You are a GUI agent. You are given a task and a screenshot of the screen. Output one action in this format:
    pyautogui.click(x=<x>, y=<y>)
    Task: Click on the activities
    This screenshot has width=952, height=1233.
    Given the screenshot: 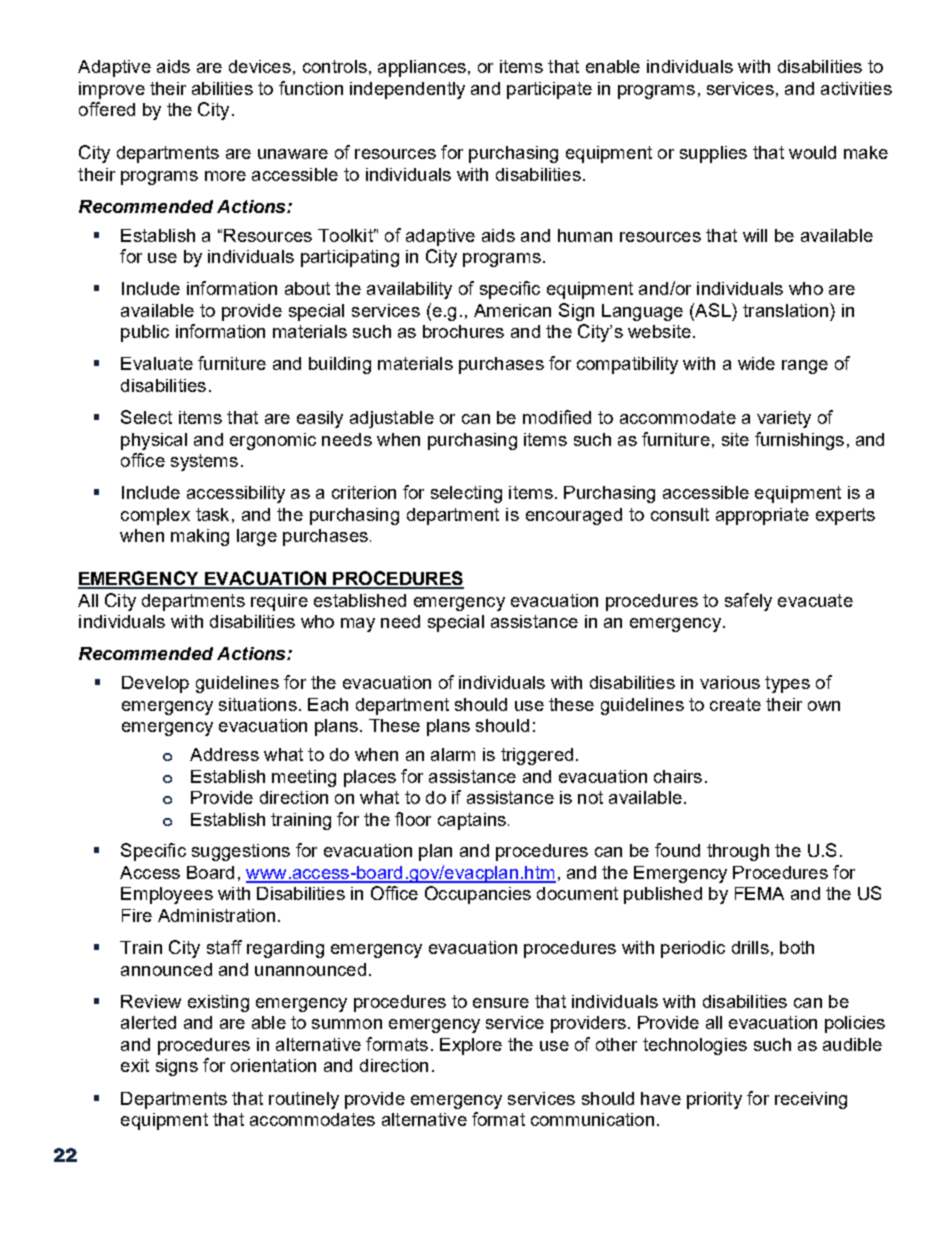 What is the action you would take?
    pyautogui.click(x=856, y=88)
